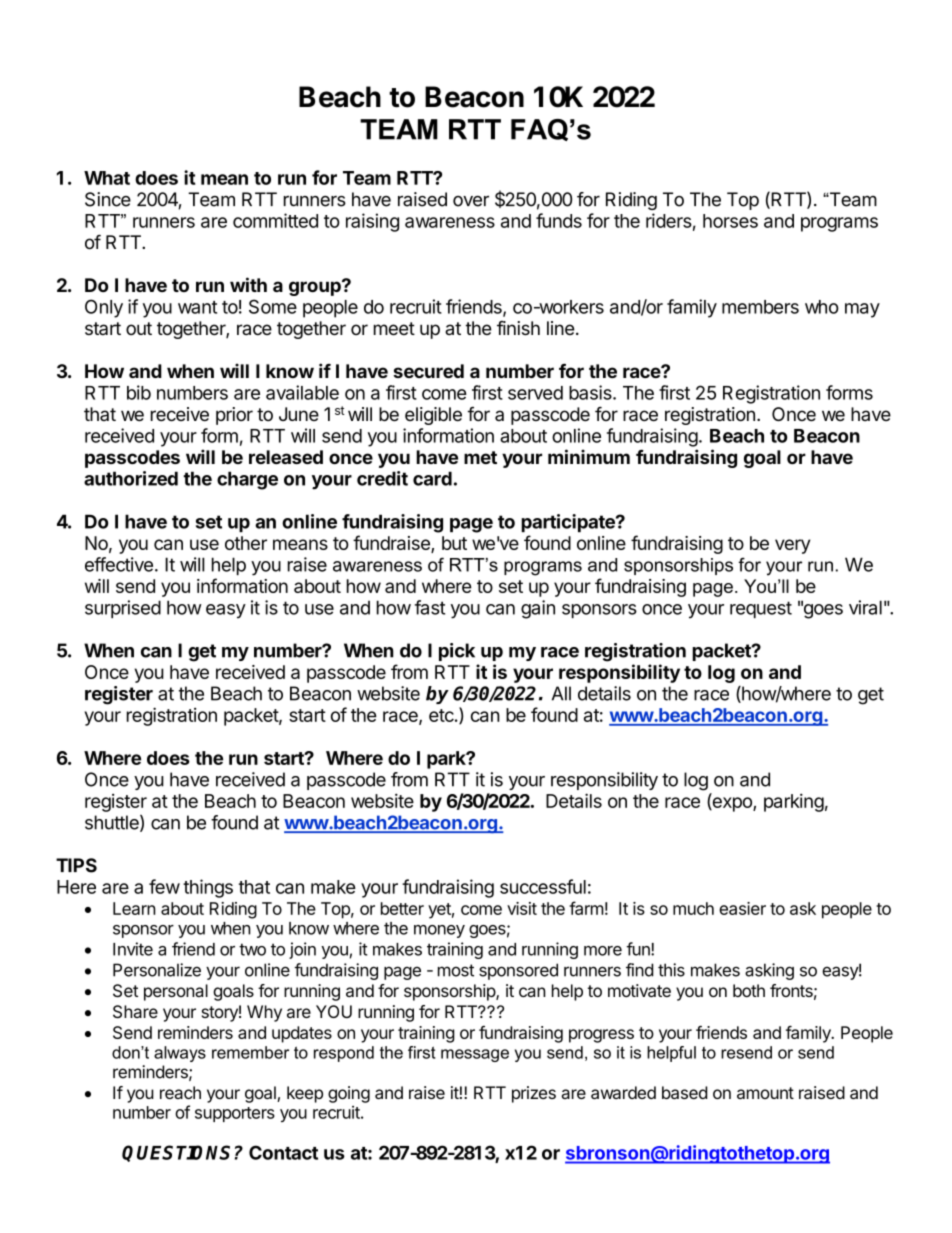  What do you see at coordinates (131, 478) in the image?
I see `authorized` at bounding box center [131, 478].
